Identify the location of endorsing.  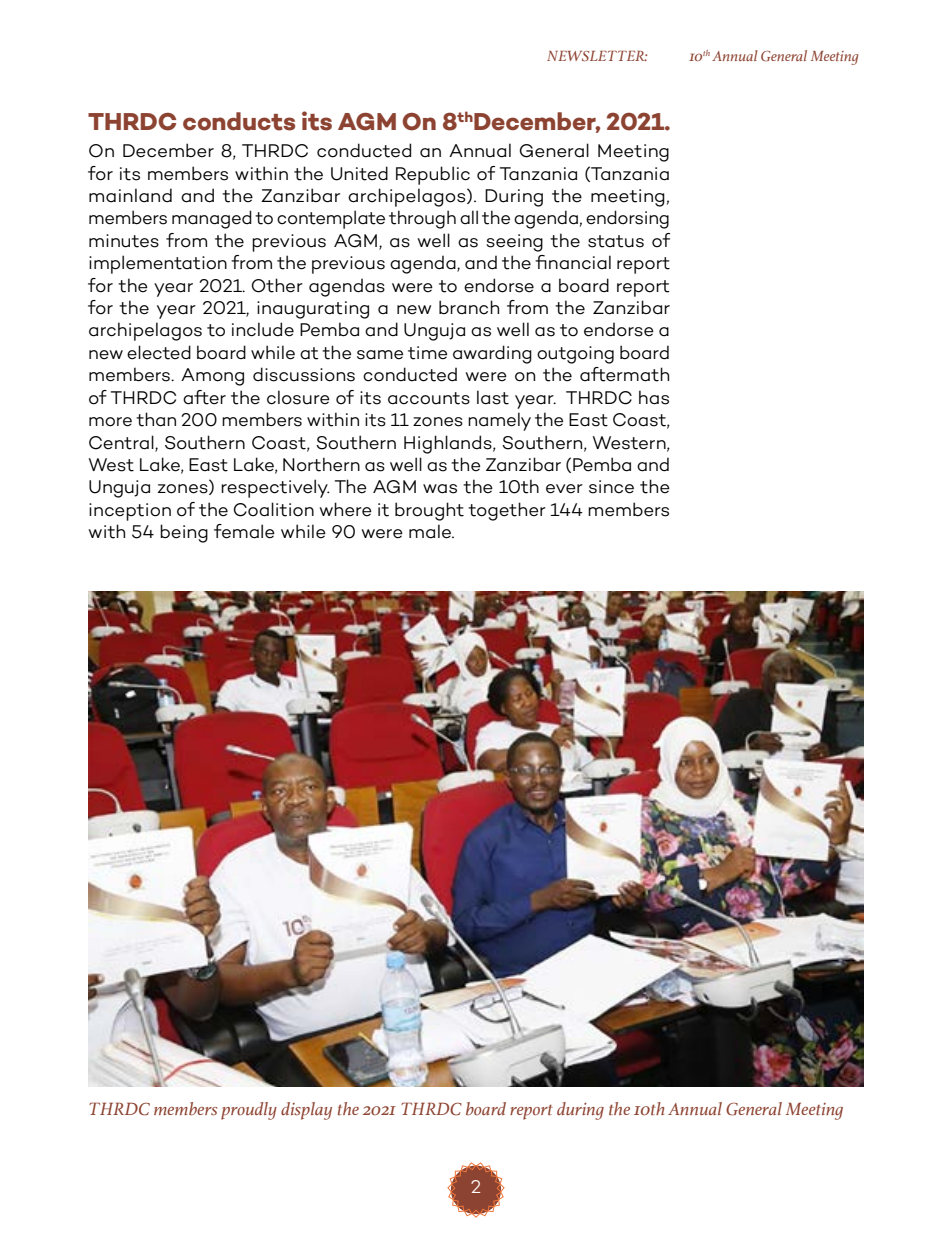
(627, 219).
